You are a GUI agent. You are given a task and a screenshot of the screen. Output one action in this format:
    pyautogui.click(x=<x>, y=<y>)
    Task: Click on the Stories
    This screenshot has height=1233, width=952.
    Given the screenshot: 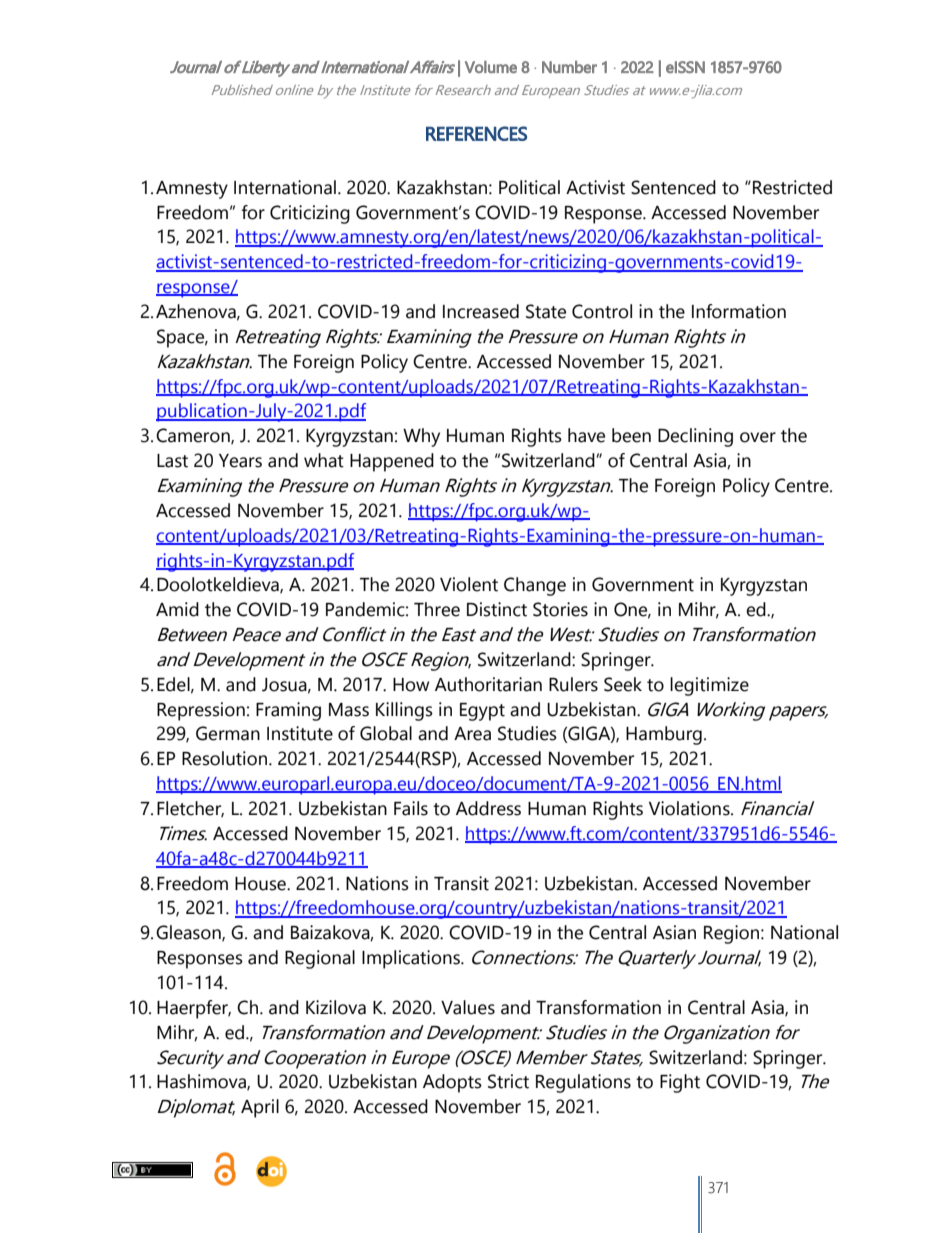 What is the action you would take?
    pyautogui.click(x=560, y=609)
